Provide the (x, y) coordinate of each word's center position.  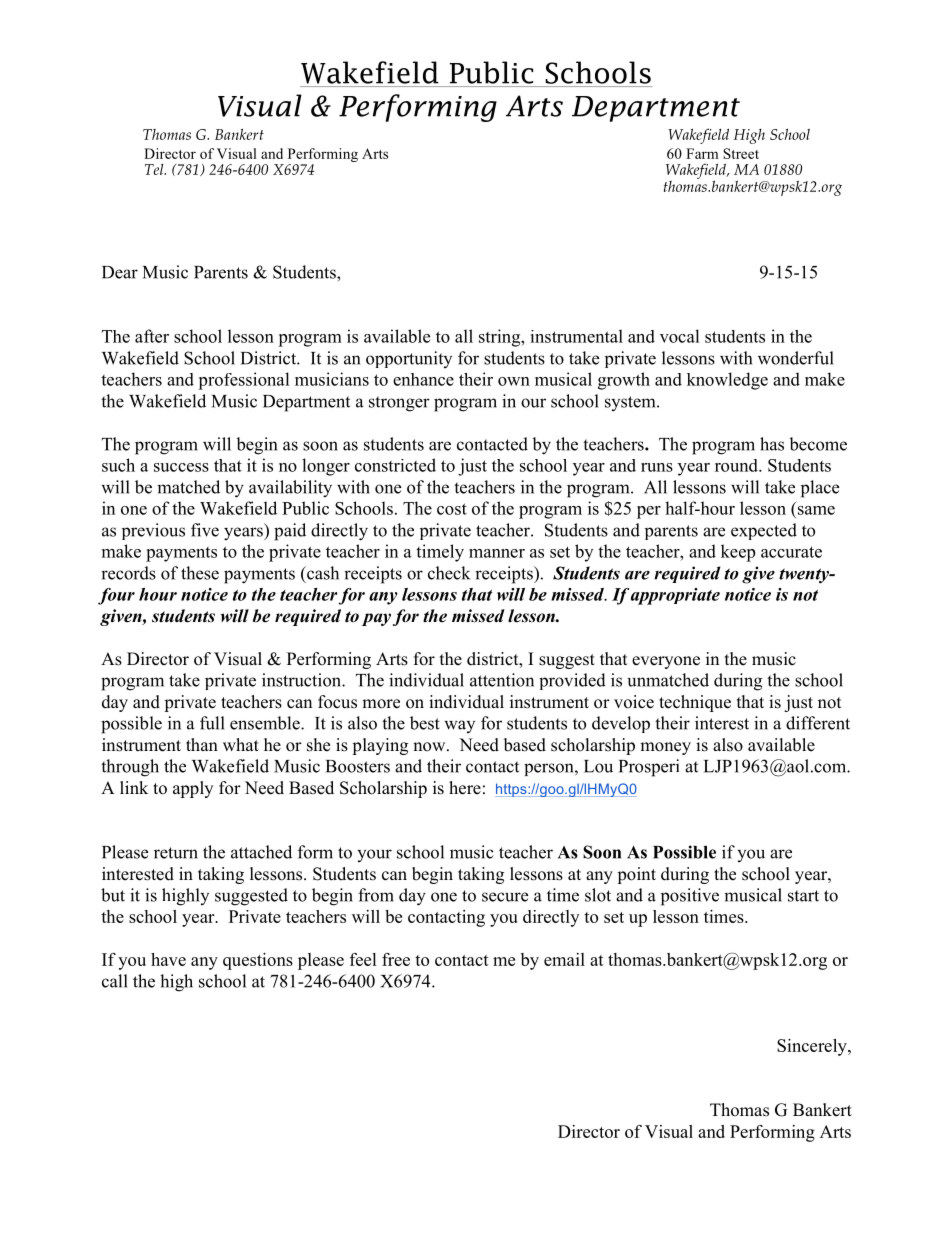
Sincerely (813, 1047)
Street (741, 153)
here (465, 788)
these (200, 573)
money (665, 748)
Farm (702, 153)
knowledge (727, 381)
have (168, 959)
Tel (155, 169)
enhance (423, 379)
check (449, 573)
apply (193, 789)
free (396, 959)
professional (244, 381)
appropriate (675, 596)
